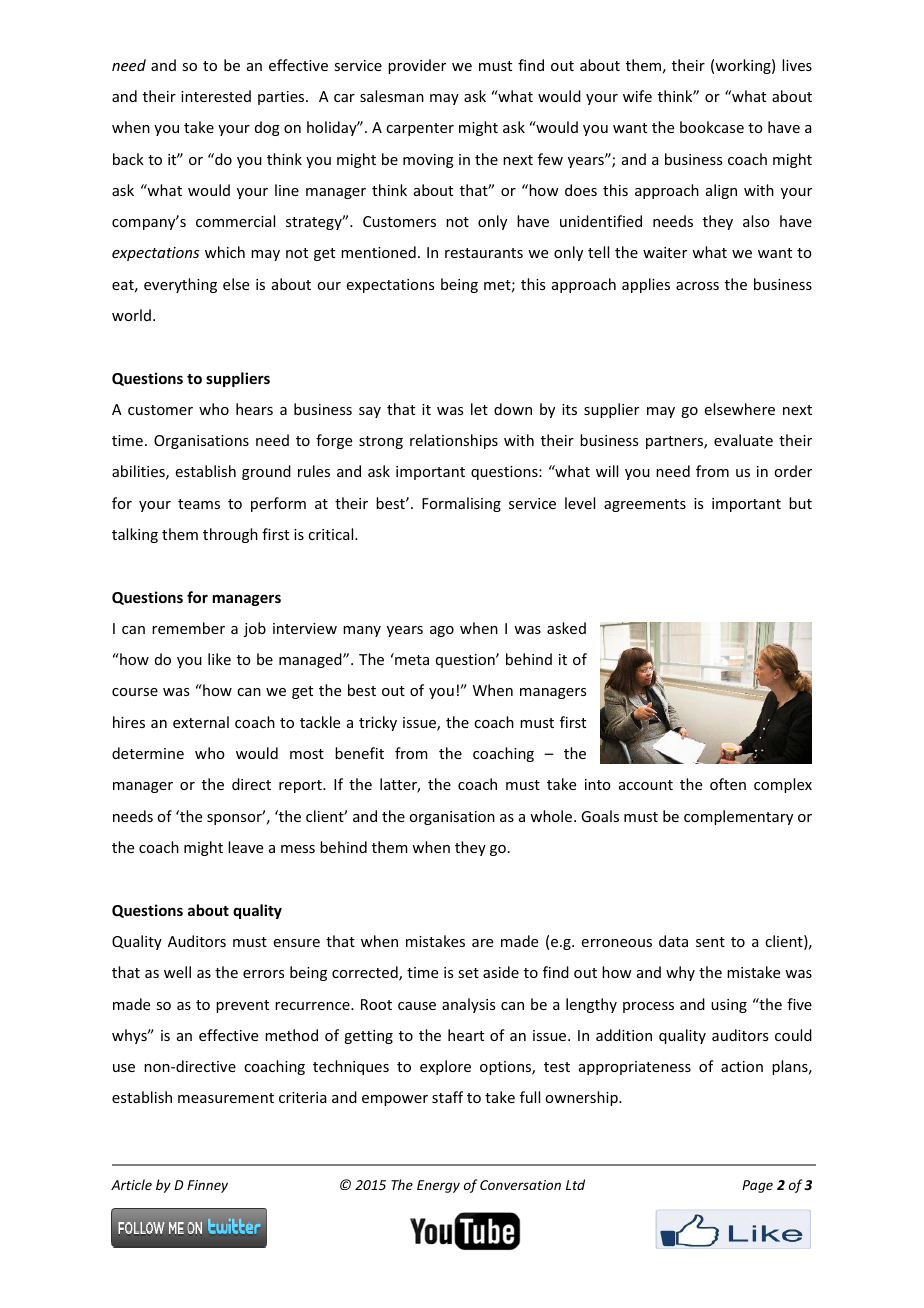  Describe the element at coordinates (216, 96) in the screenshot. I see `interested` at that location.
